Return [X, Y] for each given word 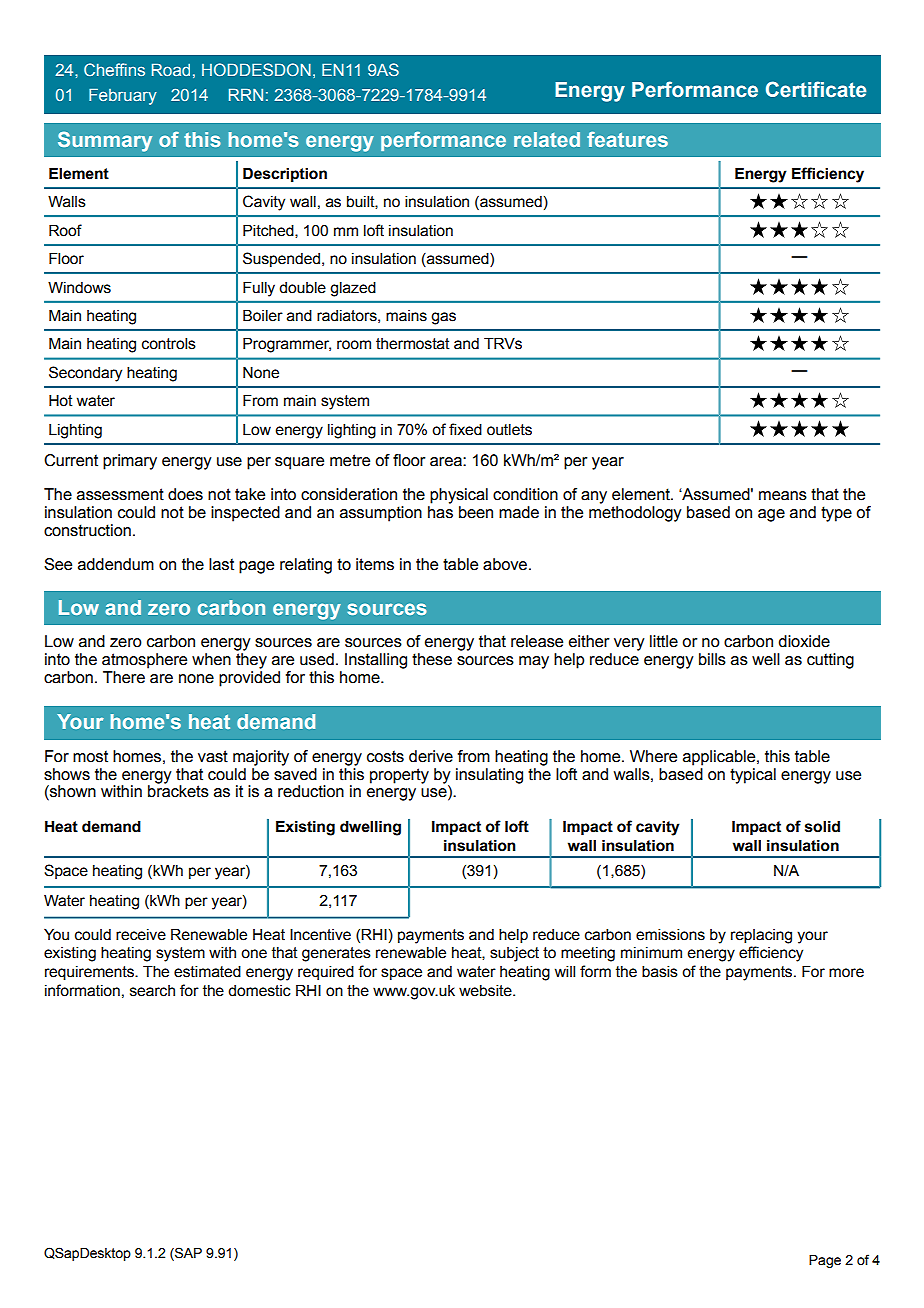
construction [87, 530]
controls [169, 344]
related [547, 139]
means [783, 496]
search [152, 991]
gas [443, 318]
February [123, 96]
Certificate [816, 89]
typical [753, 776]
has [440, 512]
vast [213, 756]
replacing [761, 936]
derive [431, 756]
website [486, 991]
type [836, 514]
